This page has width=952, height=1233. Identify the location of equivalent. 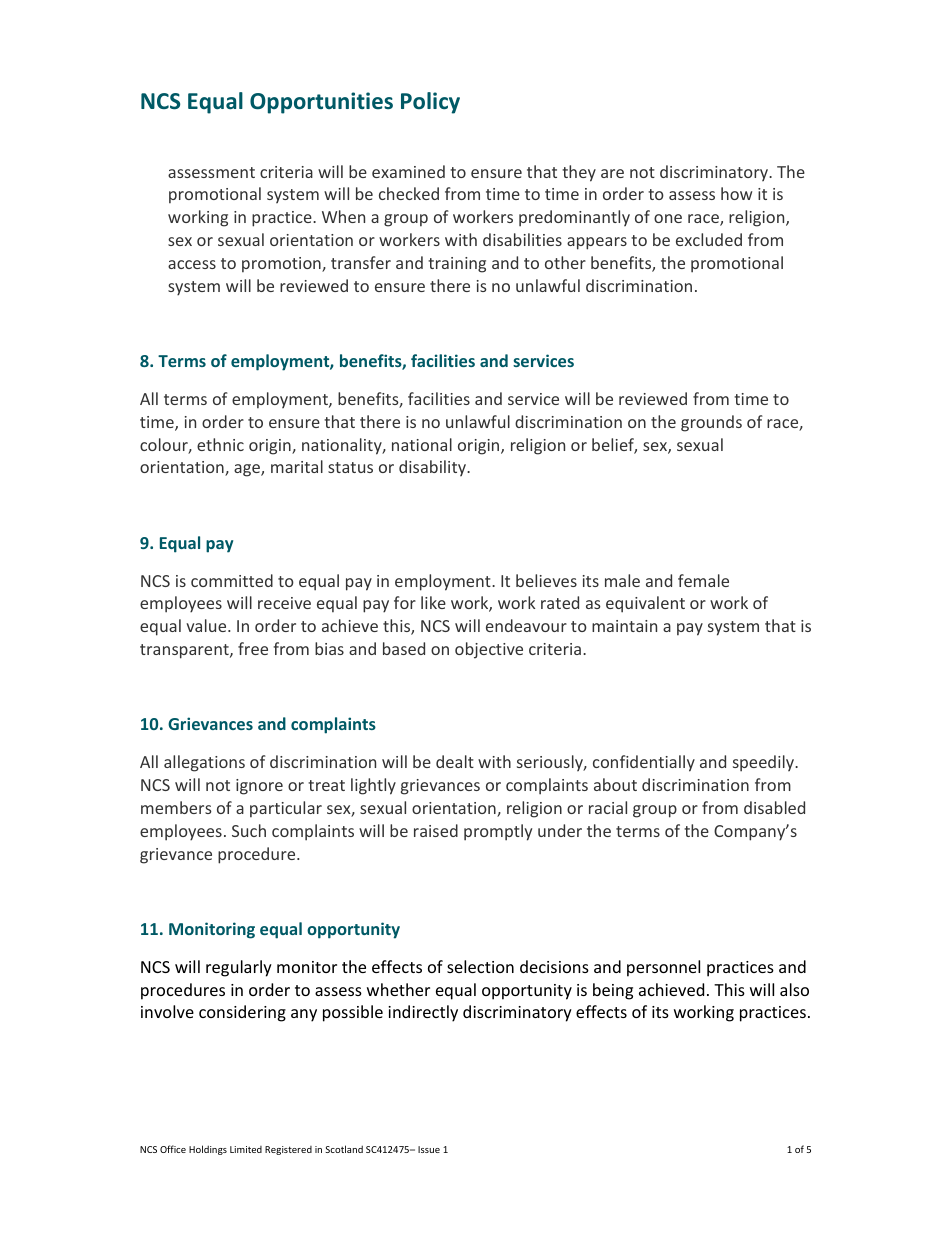
(645, 604).
